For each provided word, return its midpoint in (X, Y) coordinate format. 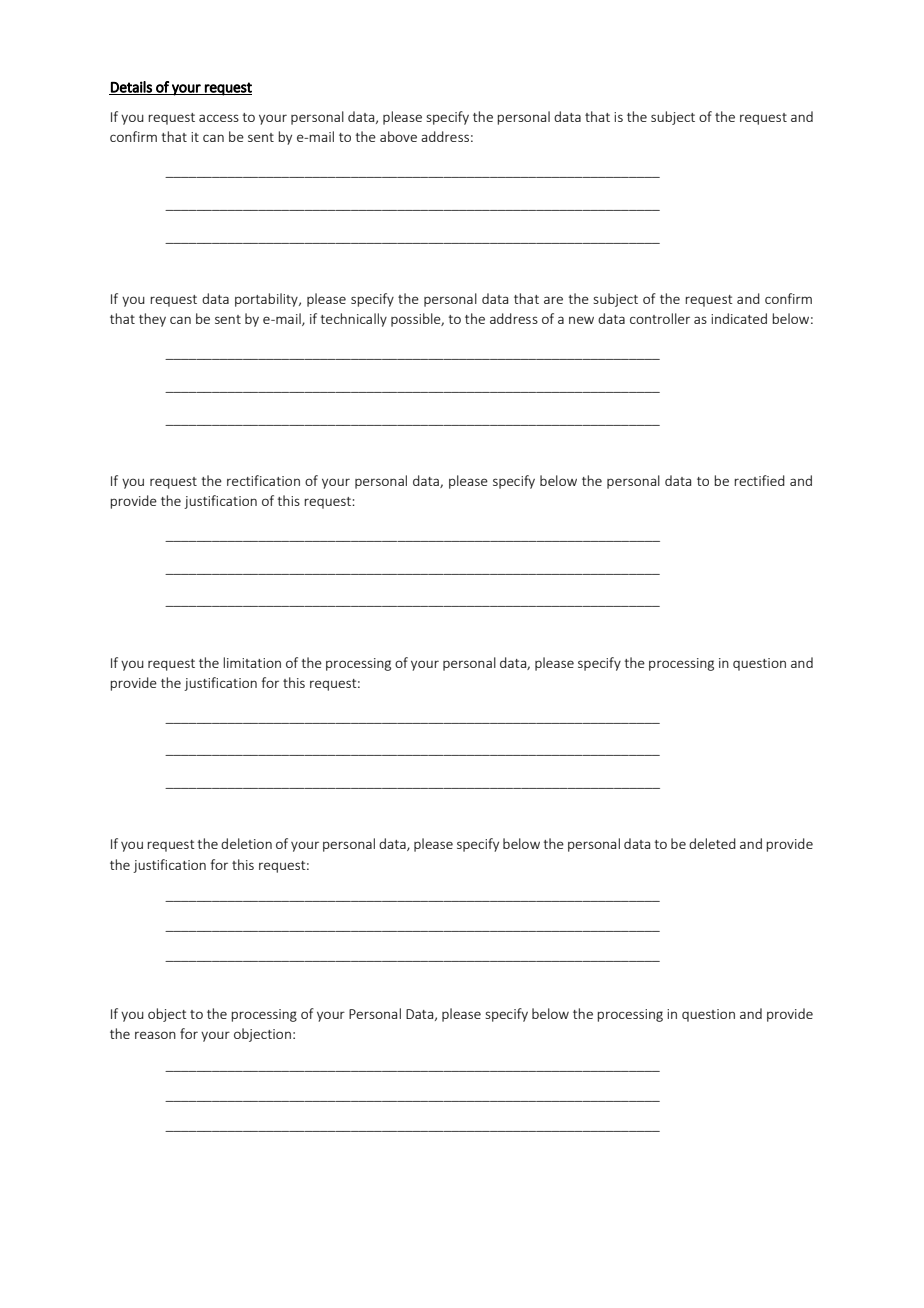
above (398, 136)
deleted (712, 843)
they (152, 320)
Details (131, 88)
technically (354, 320)
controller (660, 318)
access (219, 118)
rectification (263, 480)
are (553, 300)
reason (155, 1035)
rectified (759, 480)
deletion (246, 843)
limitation (252, 662)
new (581, 320)
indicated (739, 318)
